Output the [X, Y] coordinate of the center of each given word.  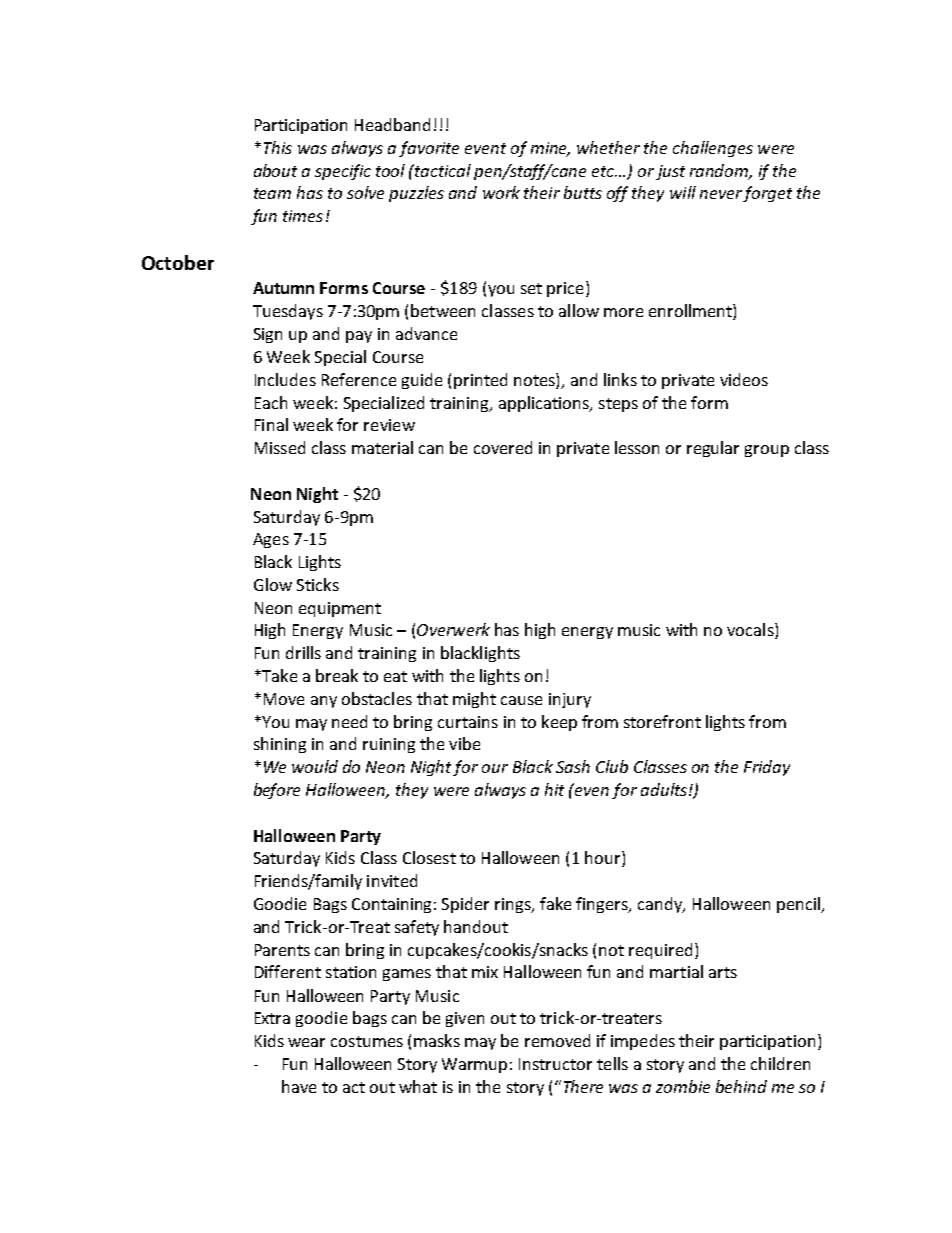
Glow [273, 584]
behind [741, 1086]
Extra [272, 1018]
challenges [713, 149]
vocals [751, 631]
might [474, 700]
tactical [443, 170]
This [278, 147]
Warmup [474, 1065]
